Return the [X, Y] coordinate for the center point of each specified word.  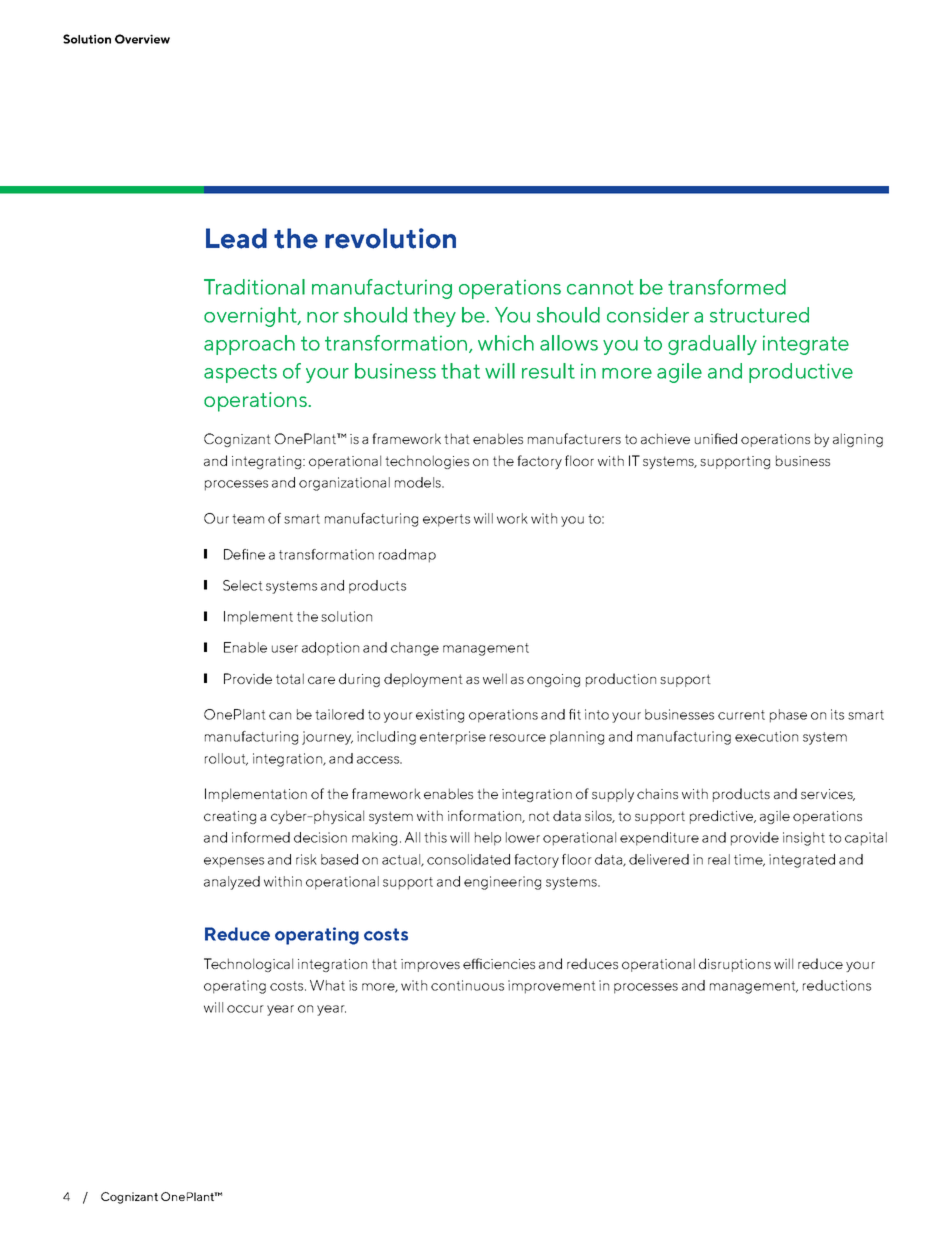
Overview [142, 39]
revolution [390, 238]
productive [801, 373]
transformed [727, 287]
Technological [248, 965]
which [506, 343]
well [495, 678]
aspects [240, 373]
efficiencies [499, 963]
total [290, 678]
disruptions [735, 965]
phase [788, 716]
